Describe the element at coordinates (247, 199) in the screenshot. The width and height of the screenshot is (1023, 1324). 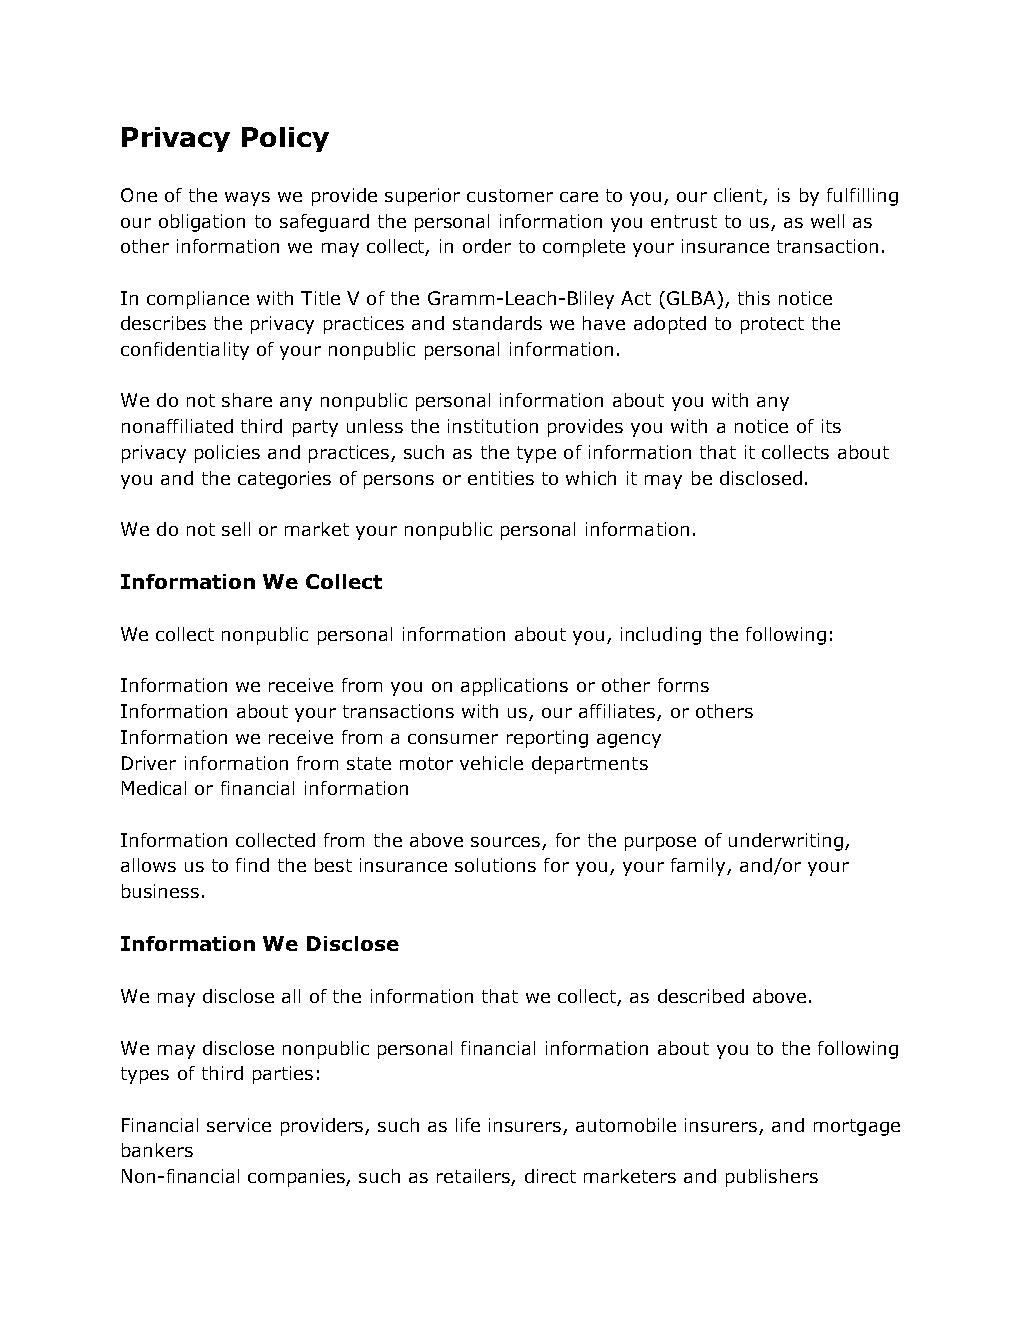
I see `ways` at that location.
